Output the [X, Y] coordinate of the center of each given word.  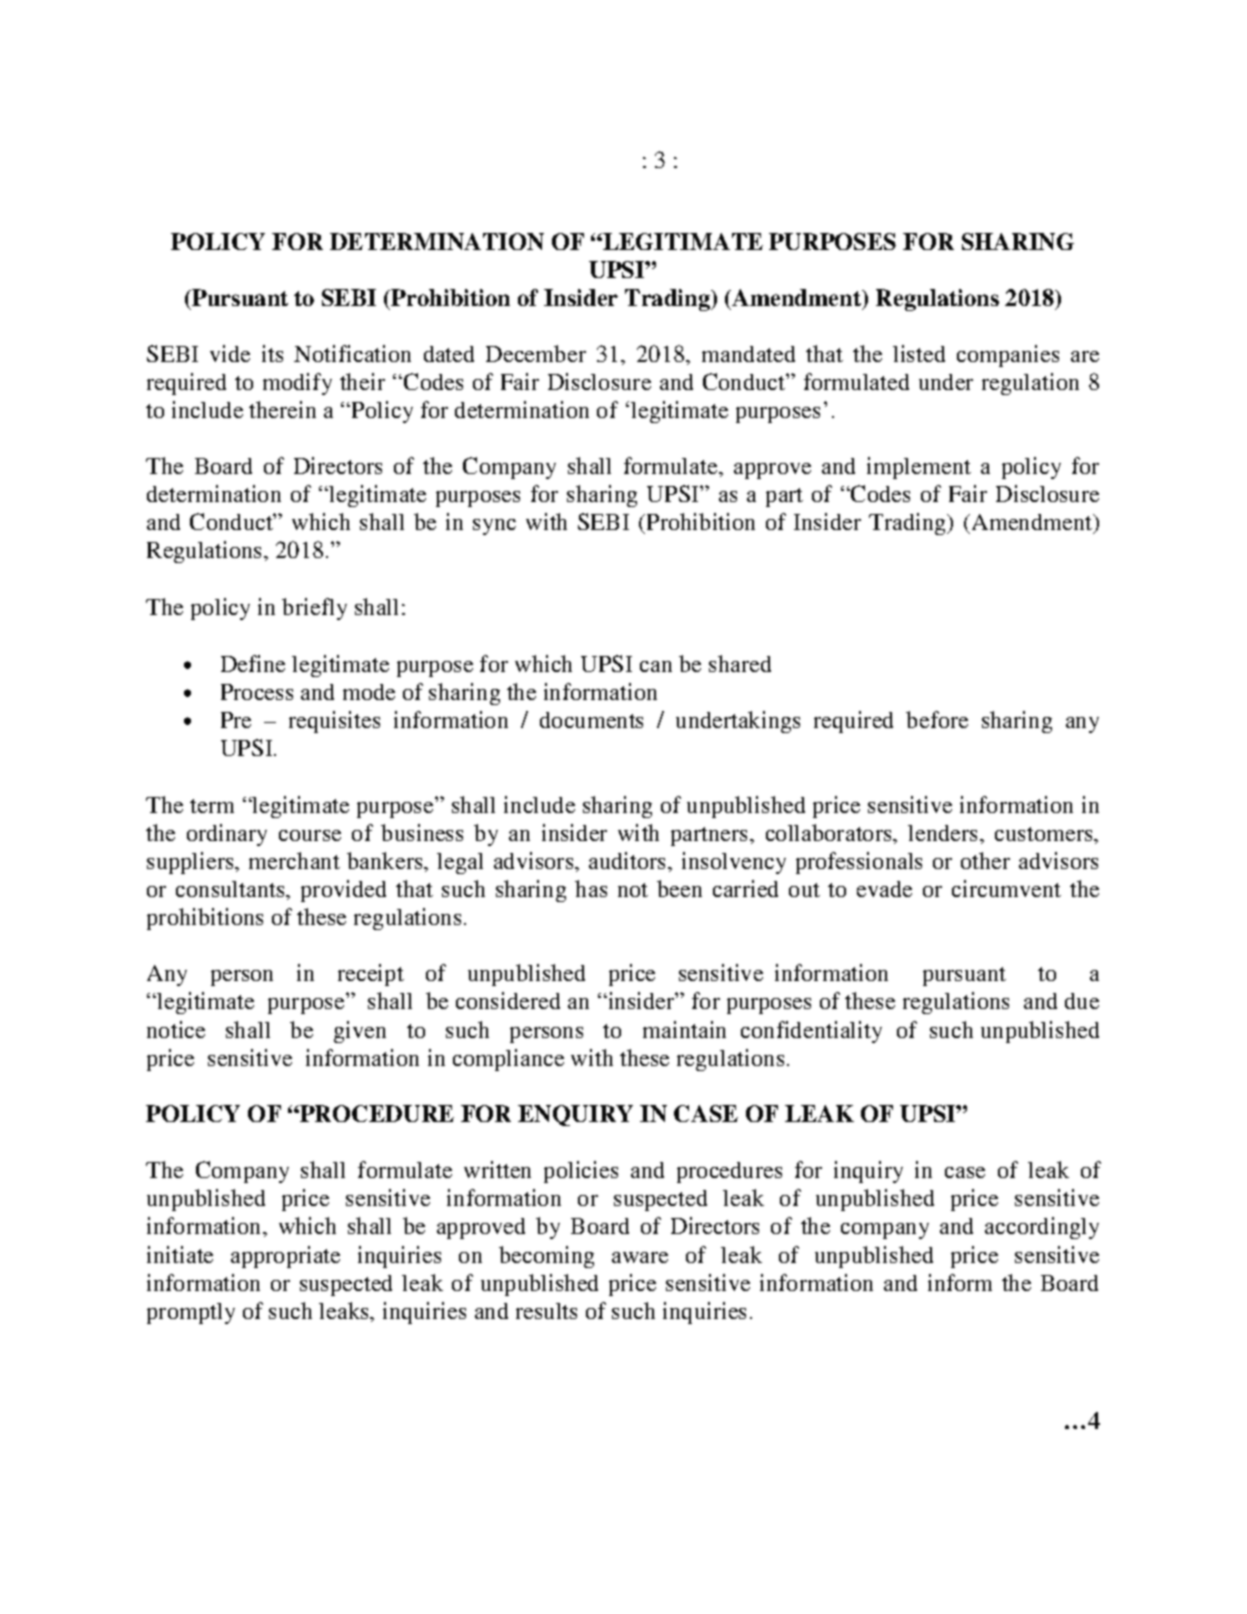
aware [640, 1257]
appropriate [285, 1257]
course [310, 835]
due [1082, 1001]
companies [1008, 356]
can [656, 666]
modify [297, 384]
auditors [629, 860]
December [536, 353]
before [937, 719]
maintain [684, 1029]
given [360, 1032]
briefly [314, 609]
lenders [942, 833]
